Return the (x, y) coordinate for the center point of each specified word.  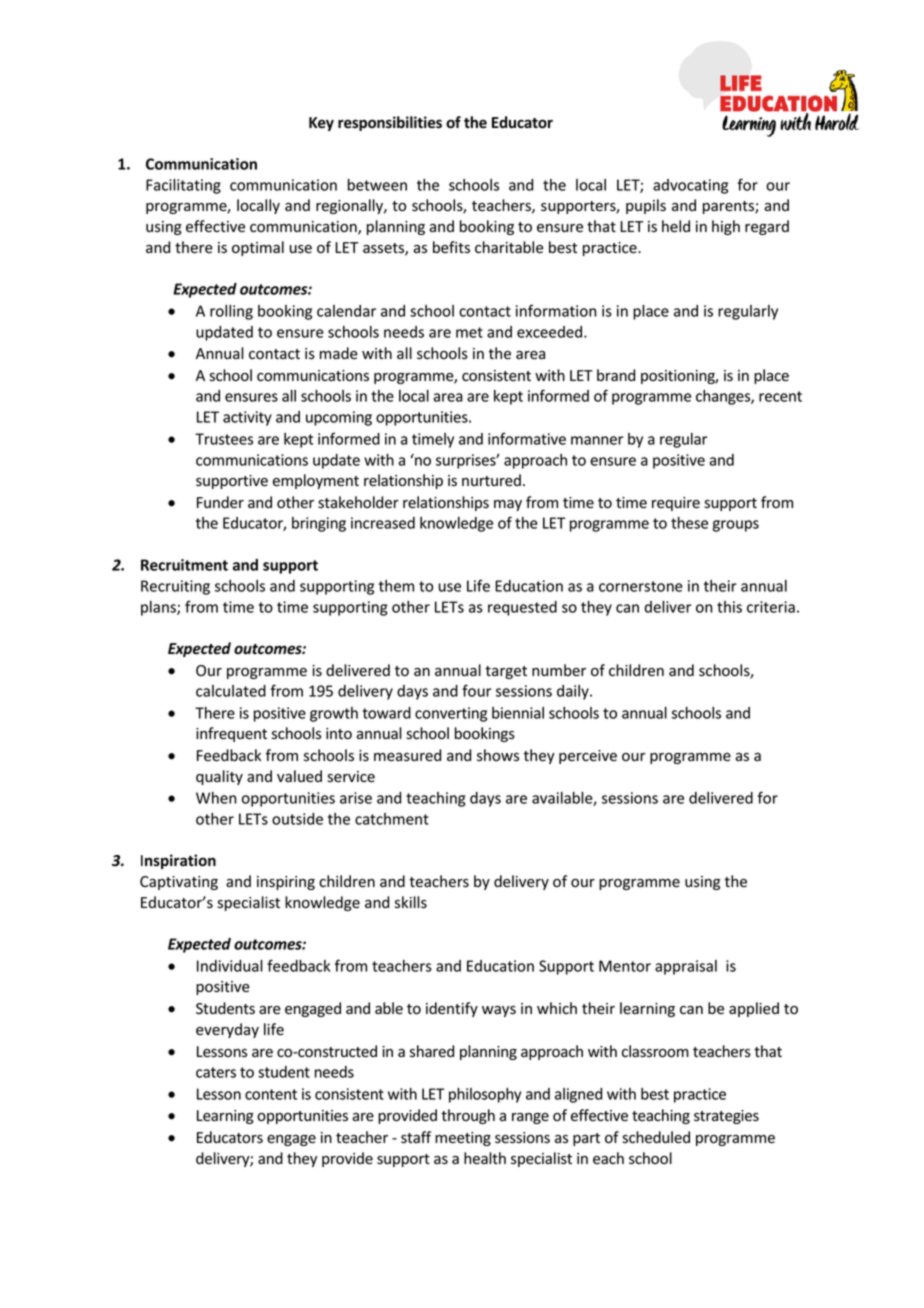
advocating (690, 186)
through (468, 1116)
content (271, 1094)
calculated (231, 691)
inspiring (286, 883)
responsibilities (390, 123)
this (729, 607)
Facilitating (183, 186)
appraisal (686, 967)
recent (780, 396)
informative (527, 438)
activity (247, 418)
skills (411, 902)
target (506, 672)
